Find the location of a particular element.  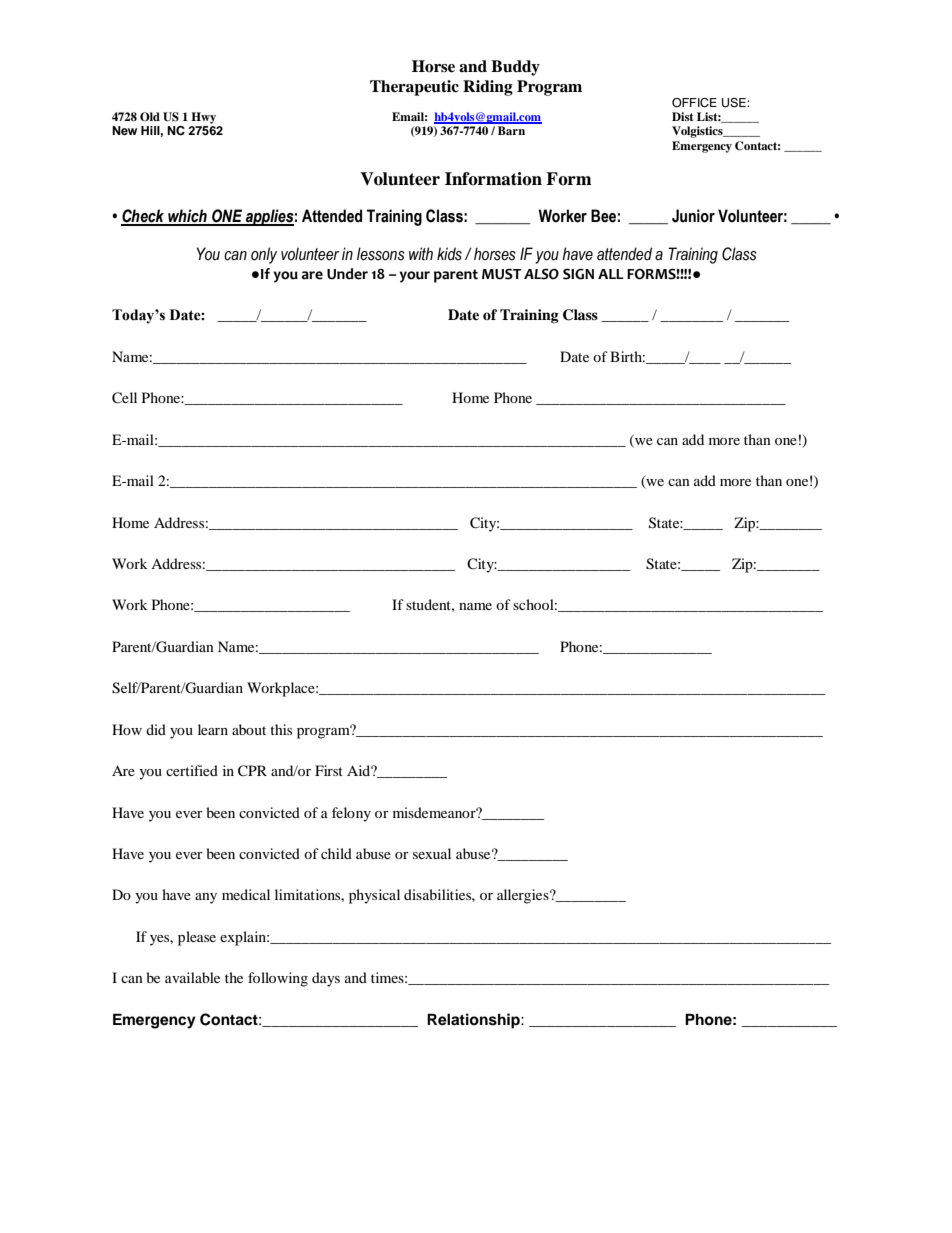

learn is located at coordinates (213, 729).
